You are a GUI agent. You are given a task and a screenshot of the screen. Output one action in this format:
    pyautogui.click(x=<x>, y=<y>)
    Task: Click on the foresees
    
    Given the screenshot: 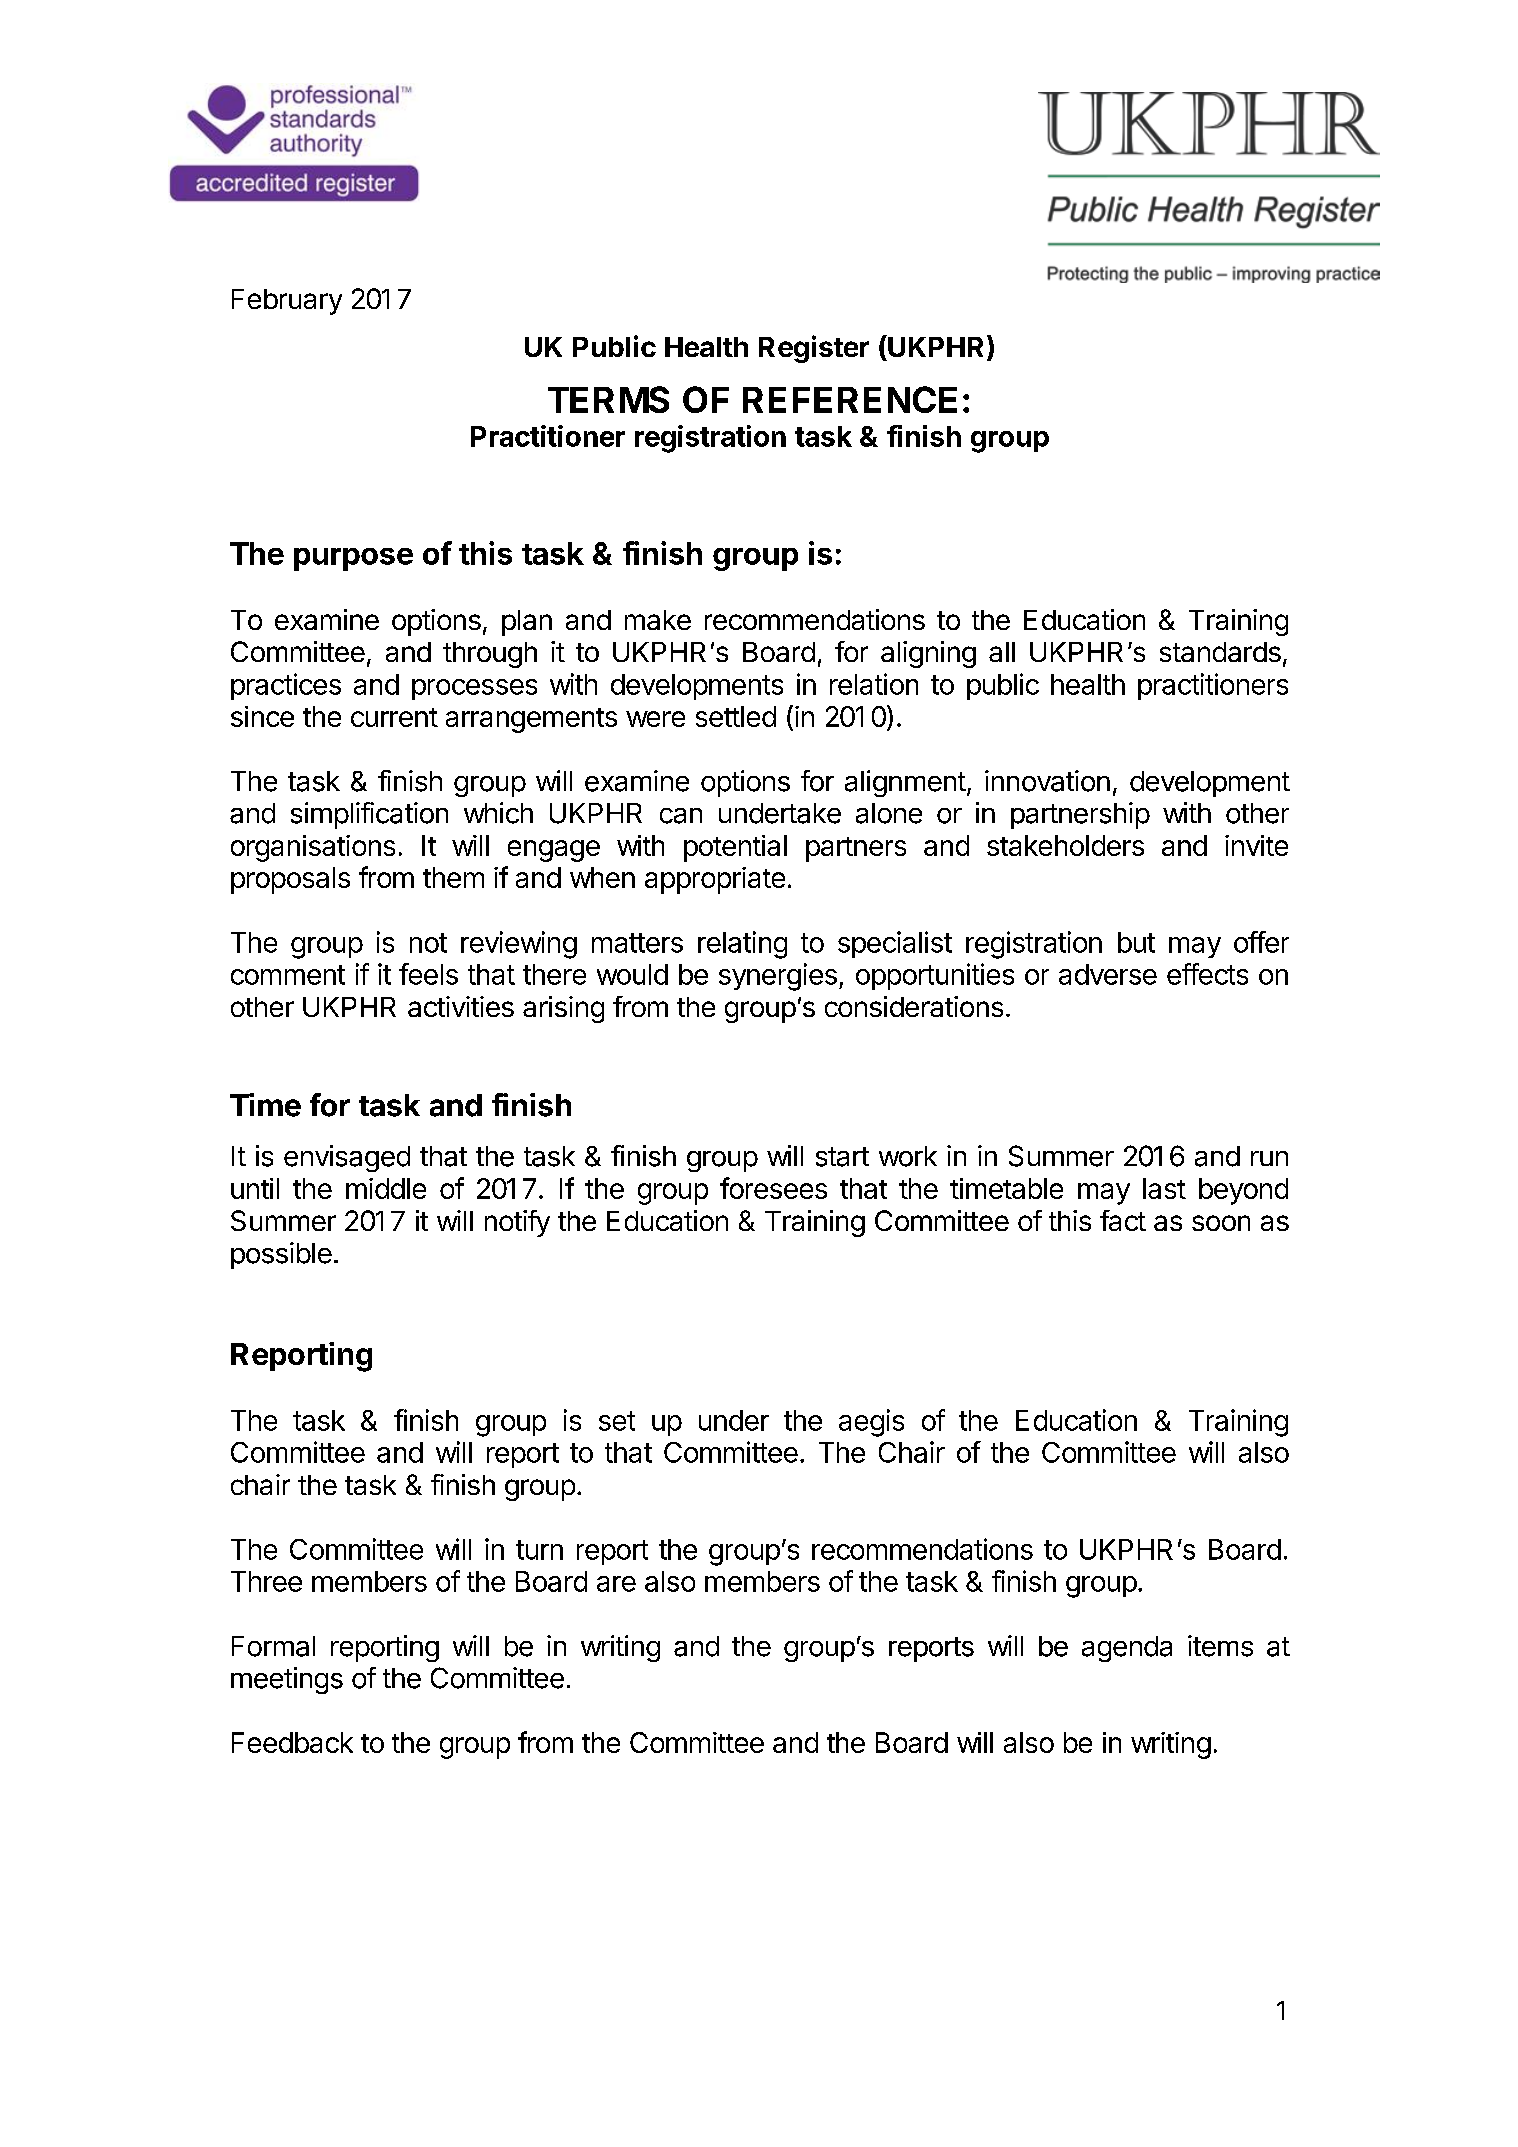 What is the action you would take?
    pyautogui.click(x=773, y=1188)
